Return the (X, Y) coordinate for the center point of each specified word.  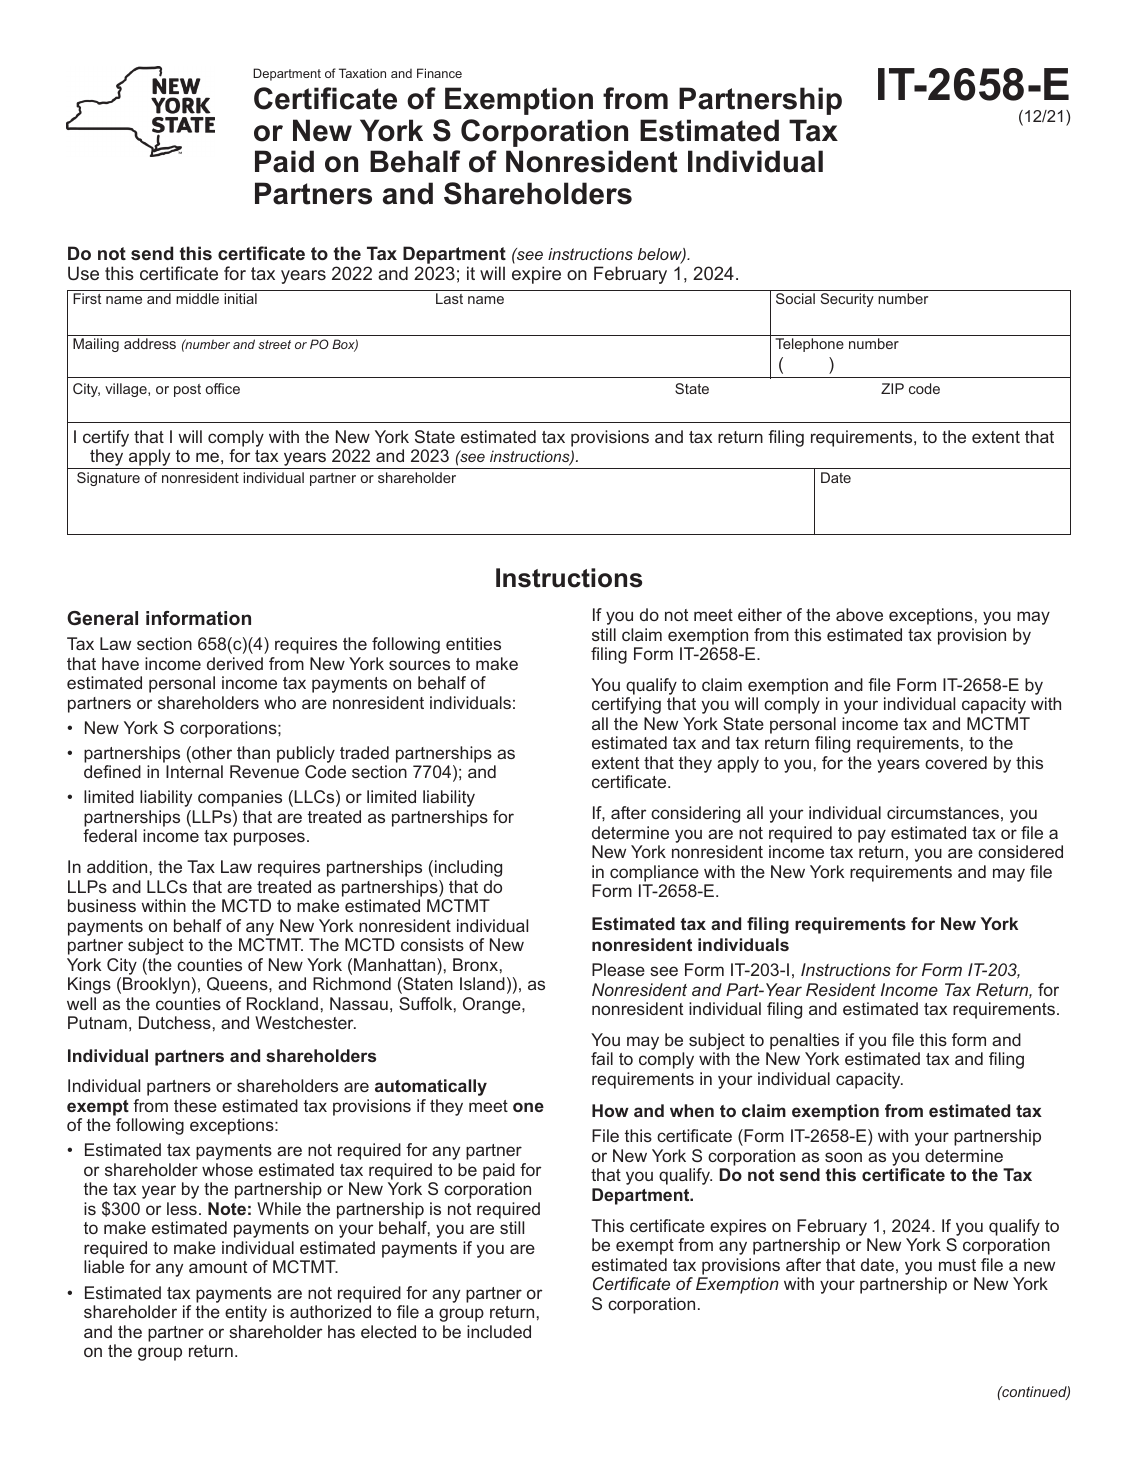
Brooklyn (156, 985)
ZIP (892, 388)
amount (218, 1267)
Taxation (362, 73)
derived (235, 663)
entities (473, 643)
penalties (804, 1041)
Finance (439, 73)
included (499, 1331)
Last (449, 298)
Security (847, 300)
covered (956, 762)
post (187, 390)
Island (482, 983)
